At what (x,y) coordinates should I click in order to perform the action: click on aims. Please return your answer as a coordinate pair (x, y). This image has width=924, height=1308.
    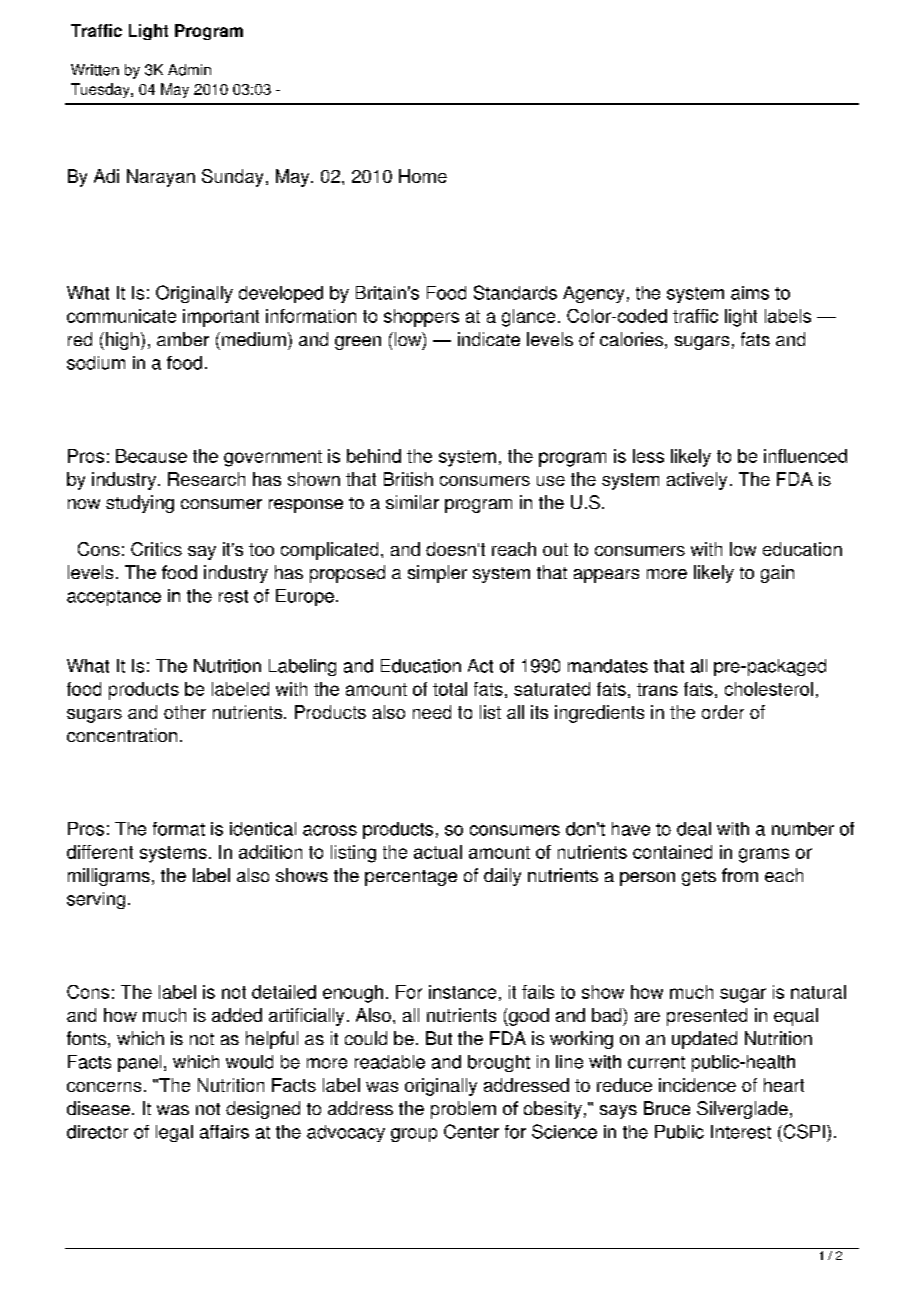
    Looking at the image, I should click on (750, 293).
